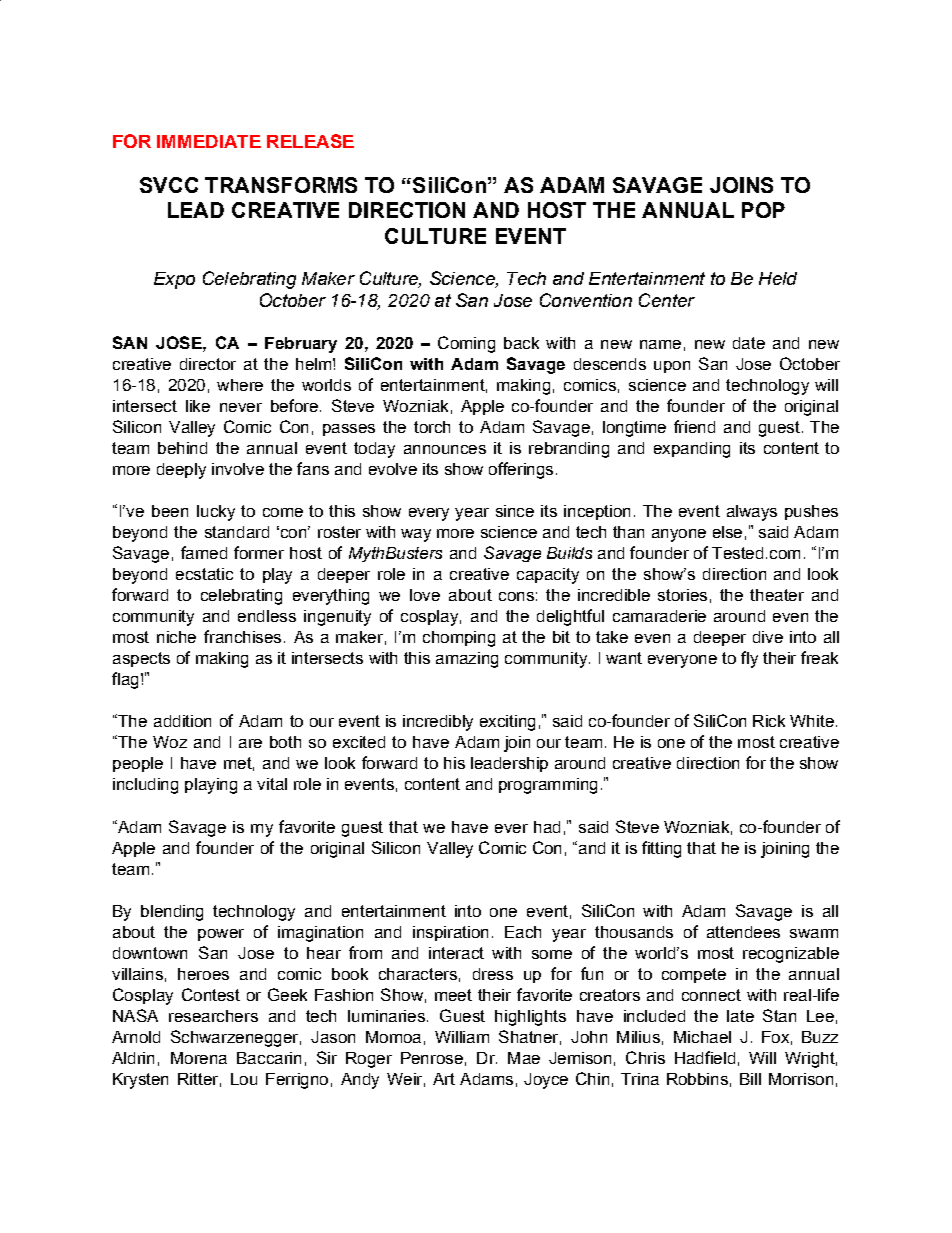 The image size is (952, 1233). Describe the element at coordinates (763, 210) in the page. I see `POP` at that location.
